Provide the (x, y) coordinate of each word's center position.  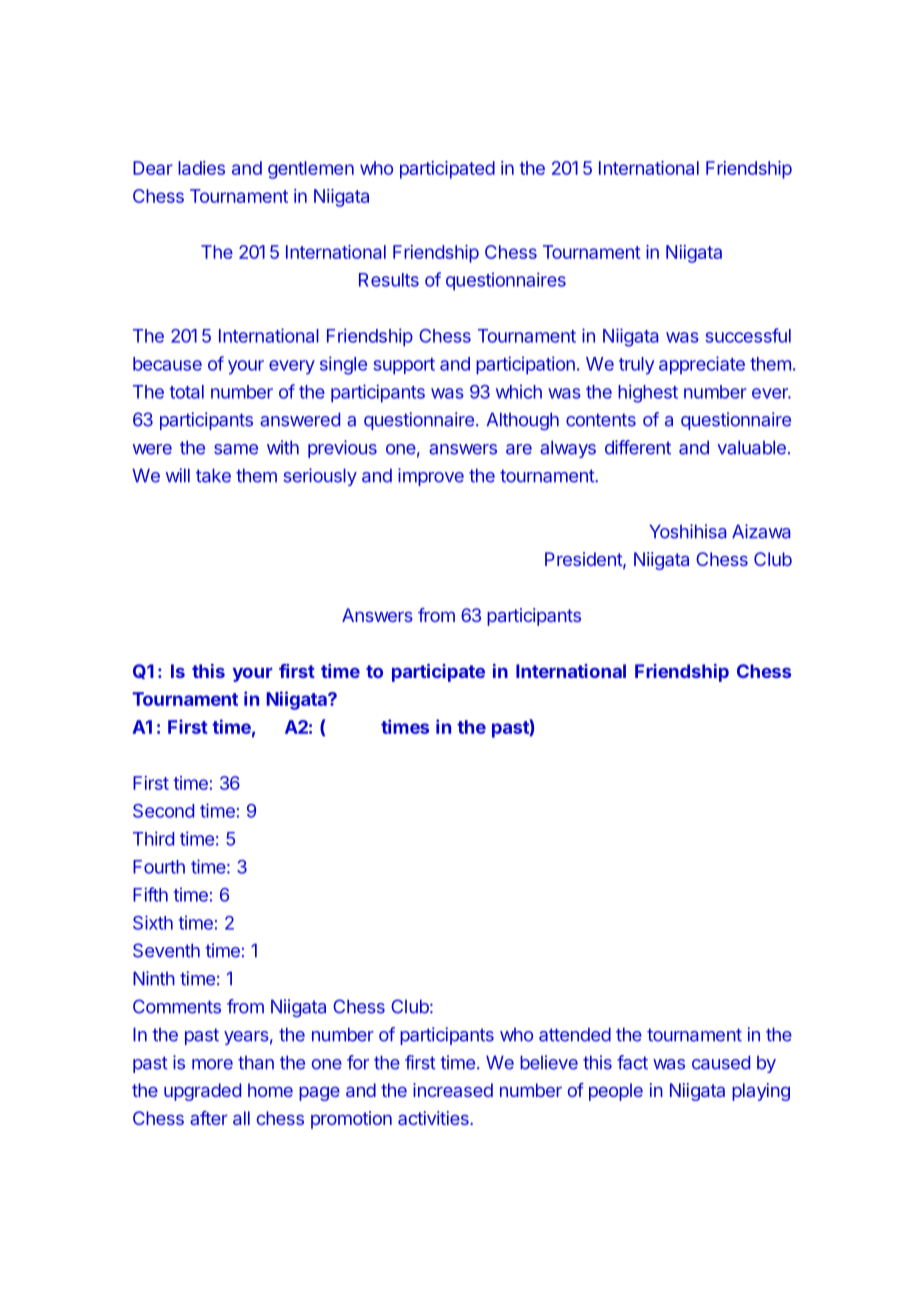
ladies (201, 168)
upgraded (202, 1092)
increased (453, 1090)
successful (748, 335)
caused (721, 1062)
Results (389, 280)
